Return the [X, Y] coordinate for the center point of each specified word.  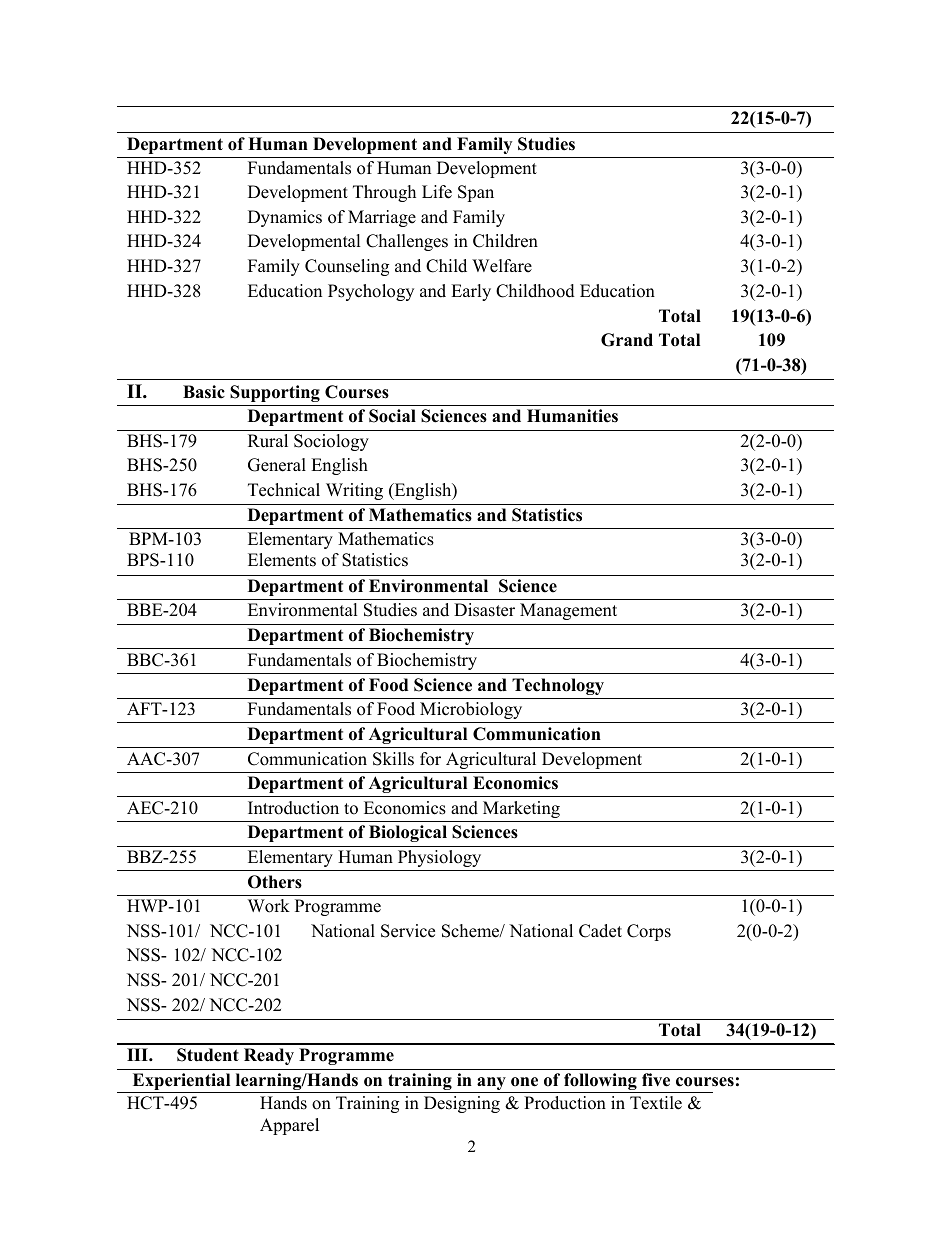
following [600, 1083]
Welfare [502, 266]
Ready [269, 1056]
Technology [558, 686]
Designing [462, 1104]
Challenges [407, 242]
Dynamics [285, 218]
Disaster [484, 610]
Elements [282, 560]
